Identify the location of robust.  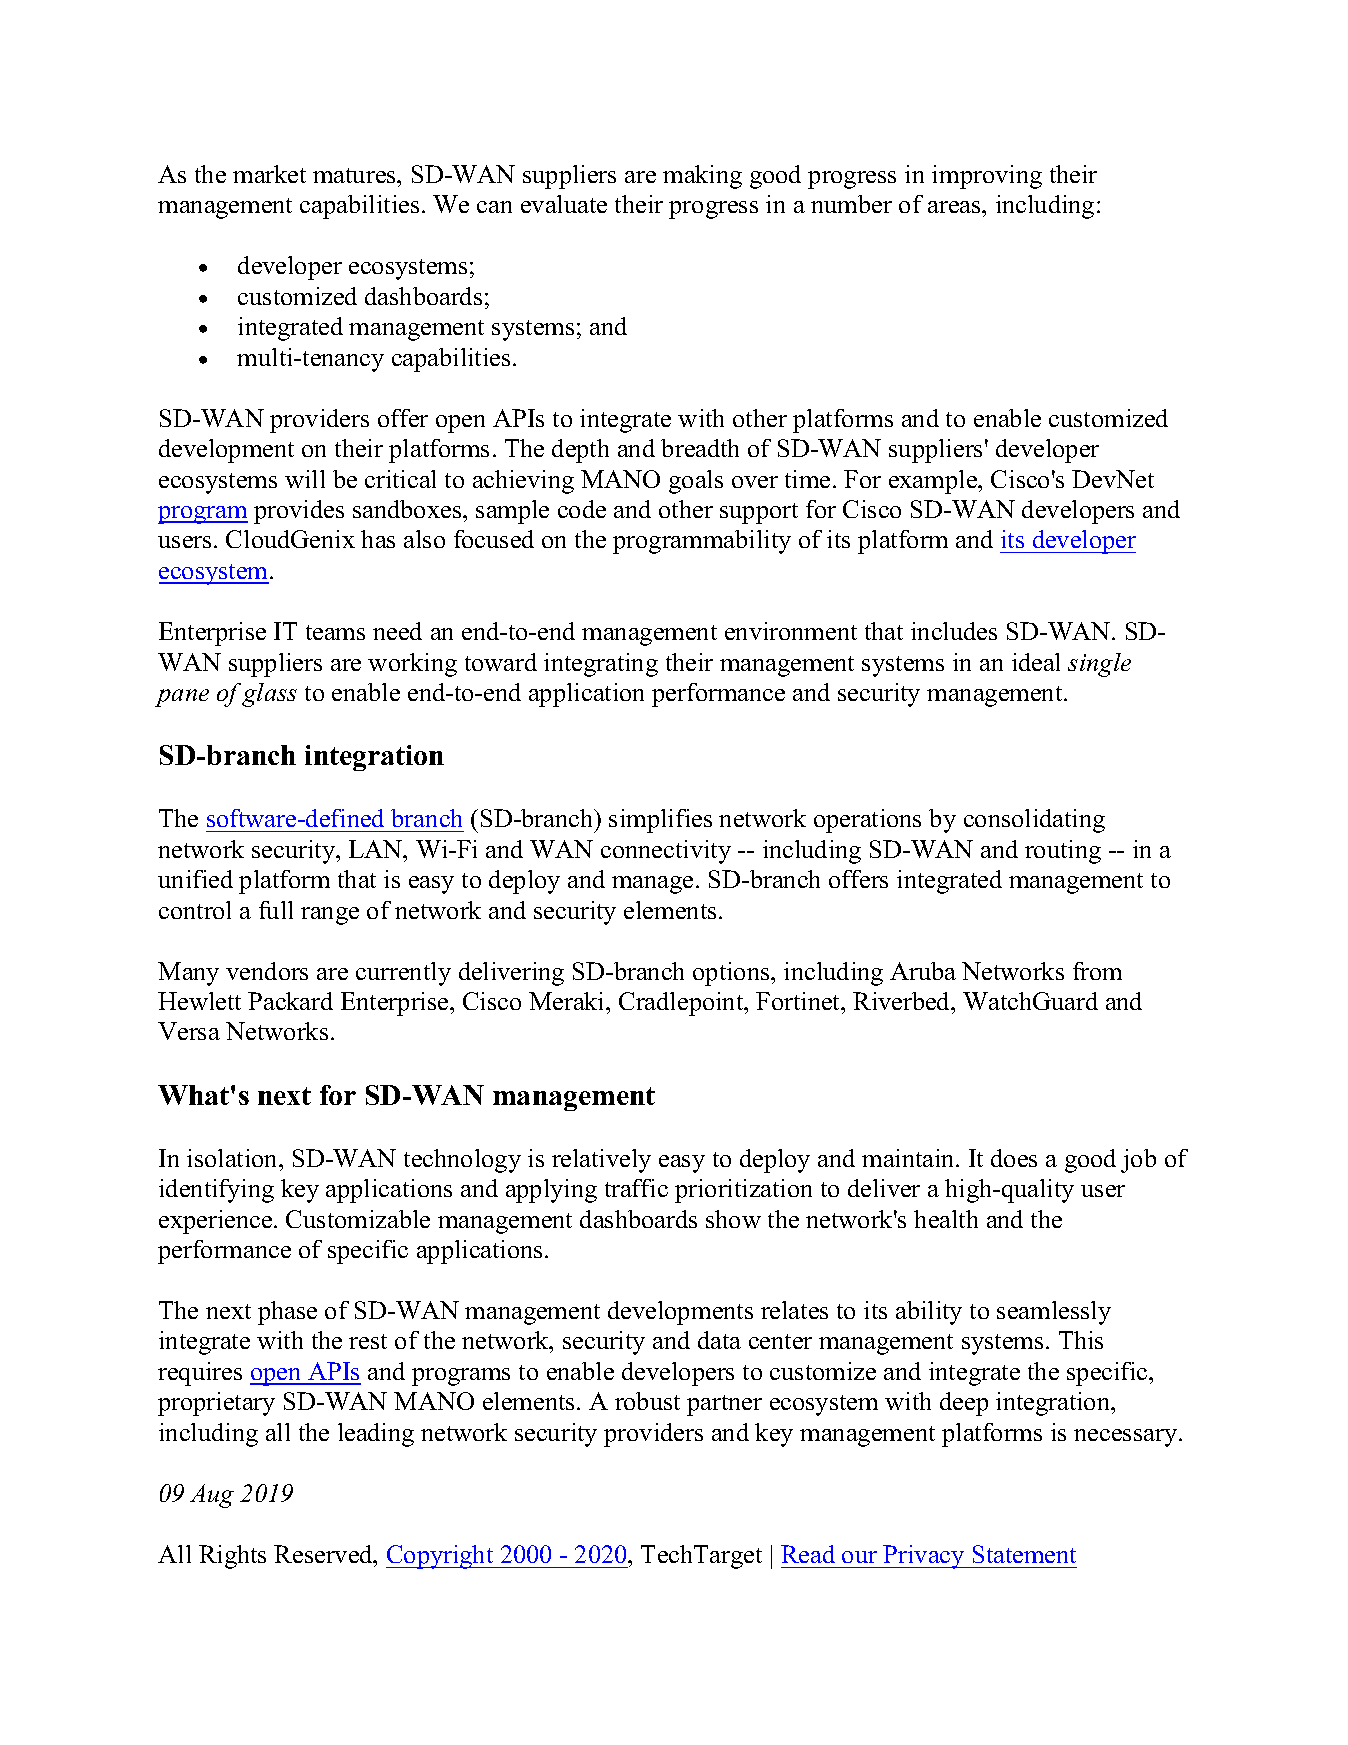
(647, 1401).
